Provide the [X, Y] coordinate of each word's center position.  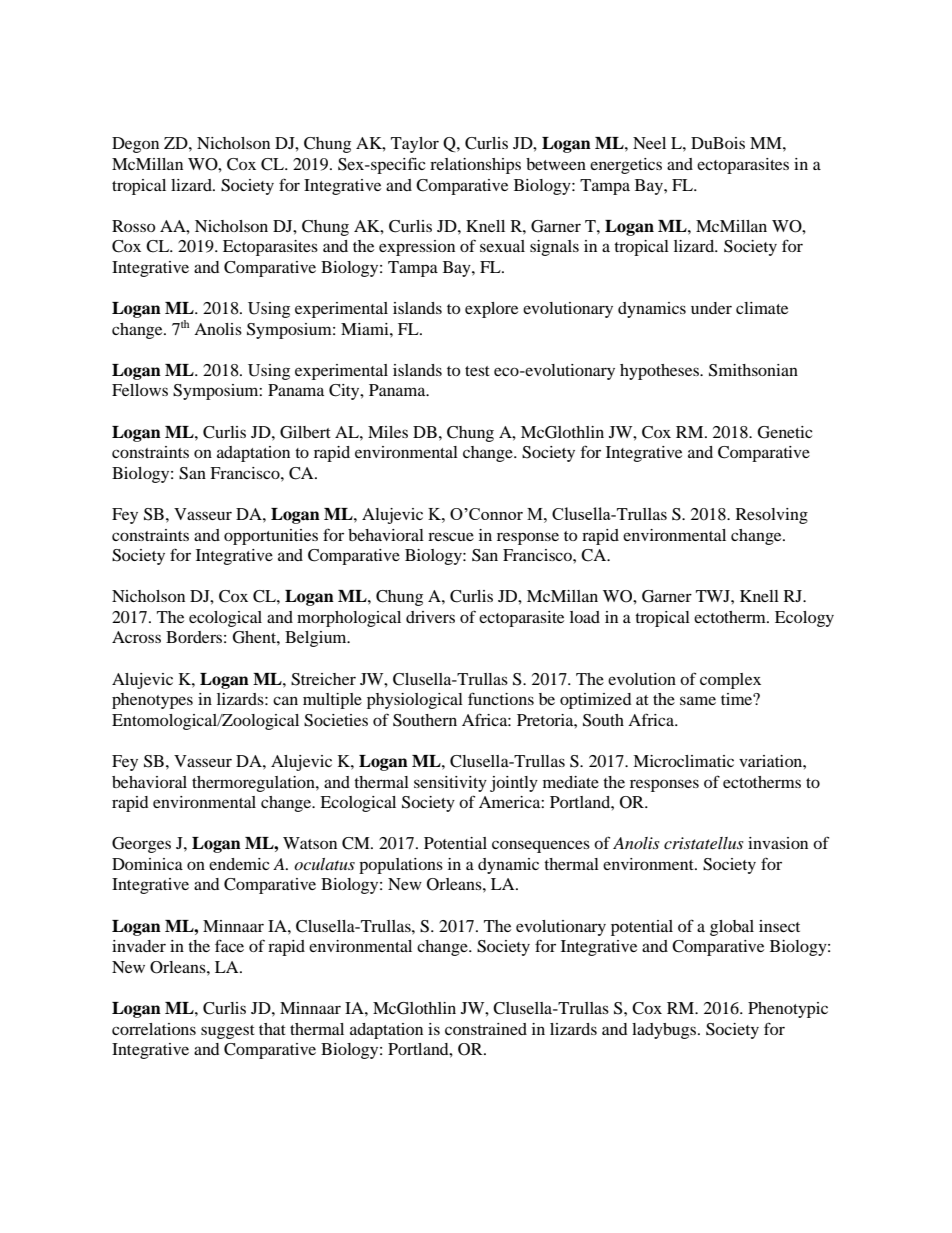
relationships [475, 166]
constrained [486, 1029]
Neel [649, 143]
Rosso [133, 226]
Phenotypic [788, 1010]
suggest [228, 1032]
